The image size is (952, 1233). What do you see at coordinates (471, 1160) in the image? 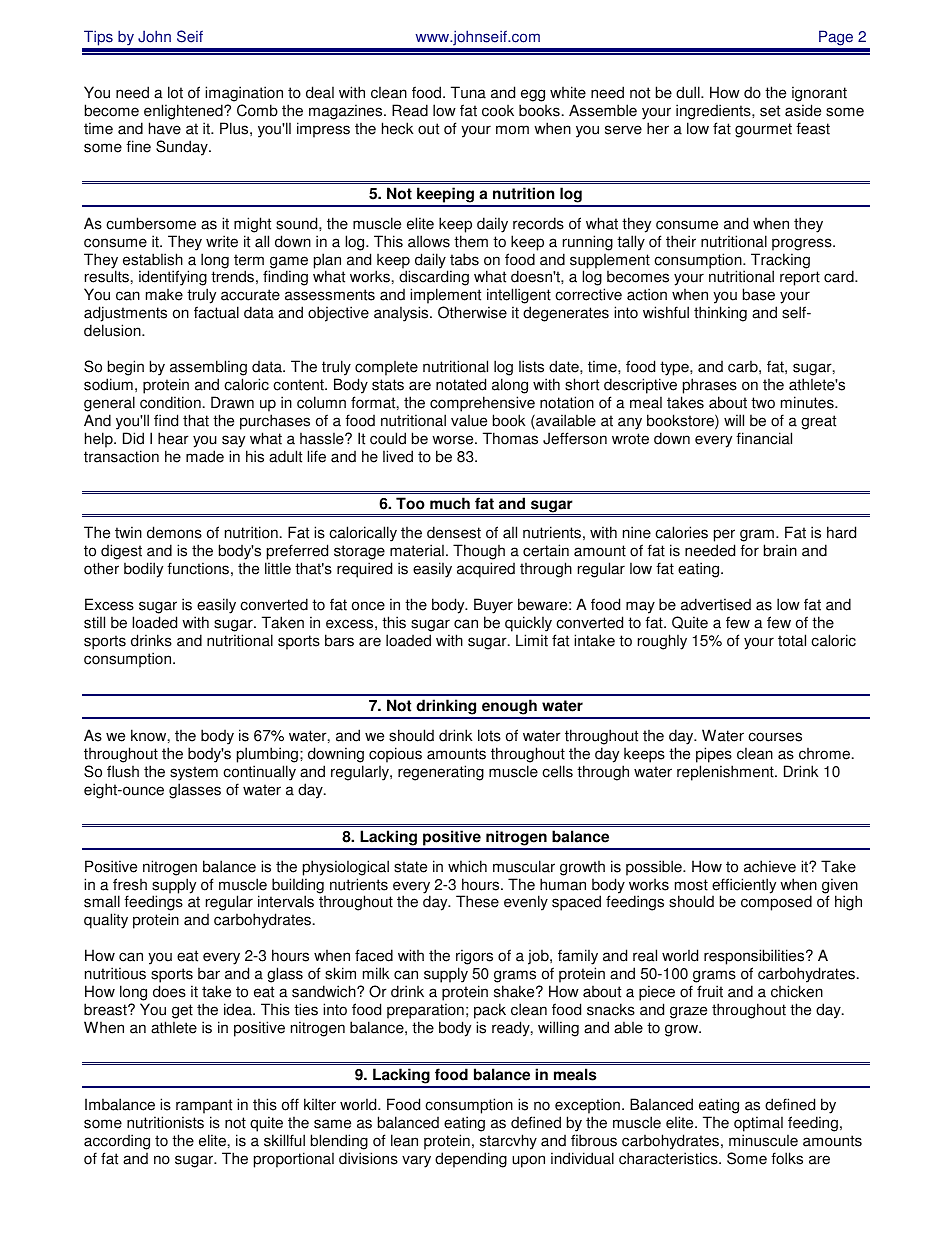
I see `depending` at bounding box center [471, 1160].
